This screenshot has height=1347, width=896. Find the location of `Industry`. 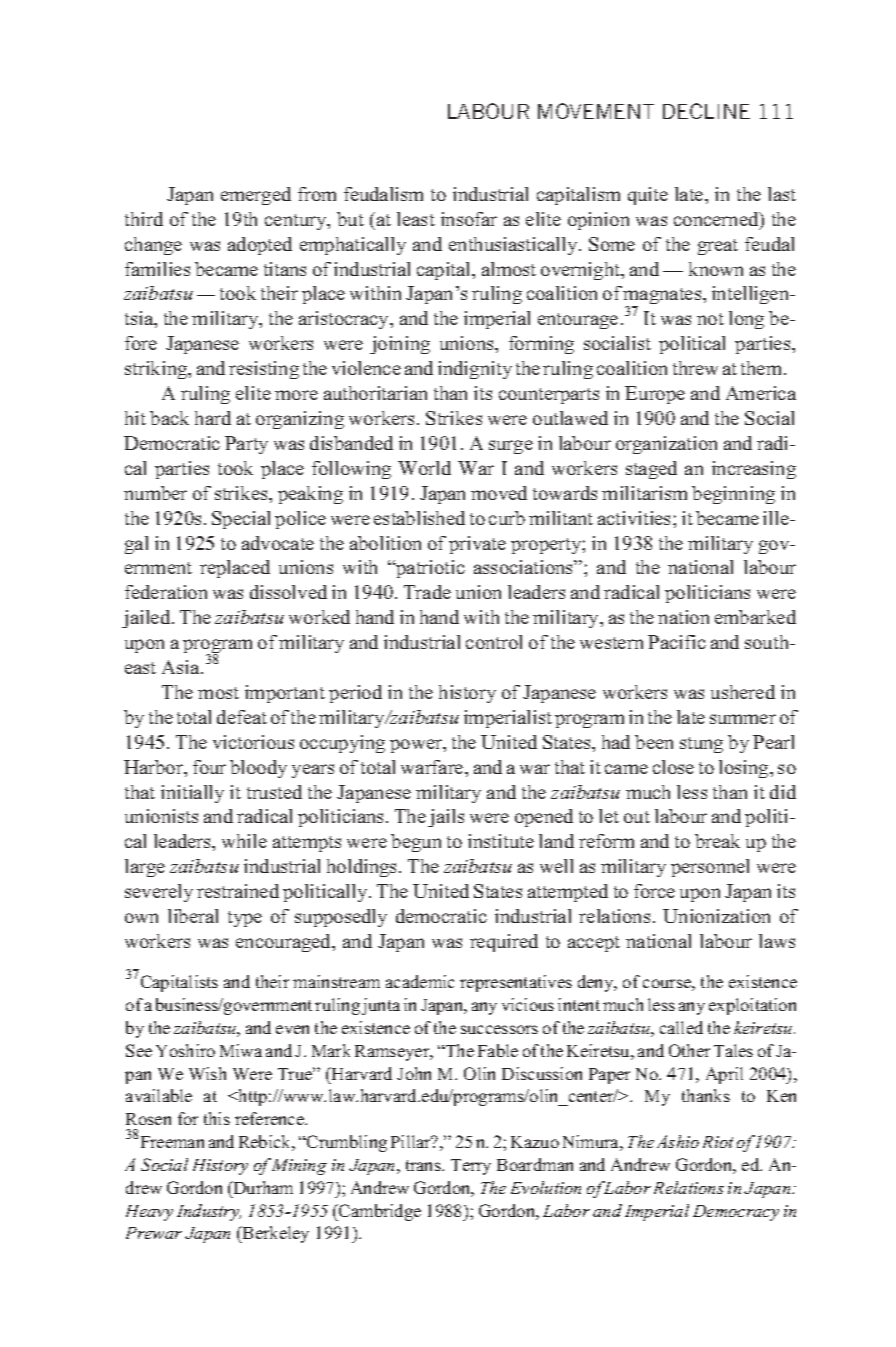

Industry is located at coordinates (209, 1212).
